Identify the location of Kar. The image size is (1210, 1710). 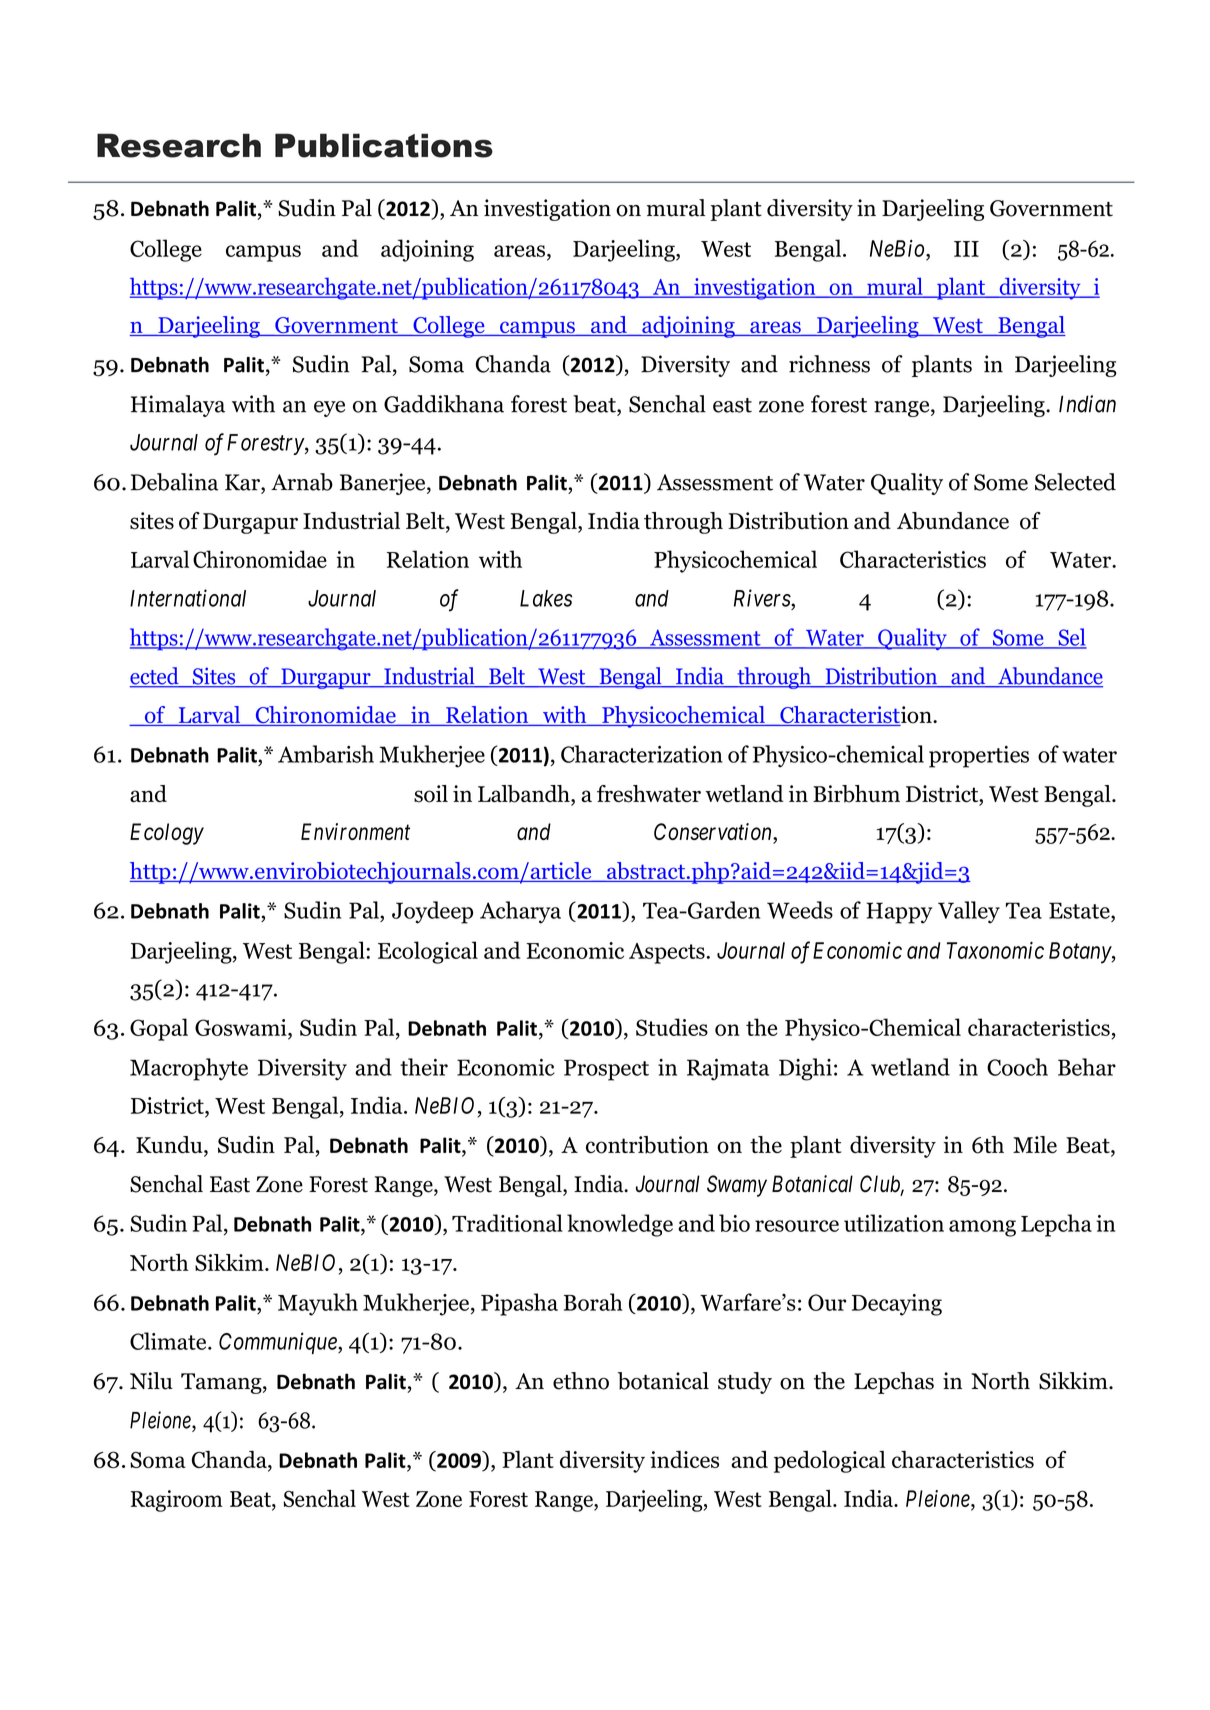
(243, 482).
